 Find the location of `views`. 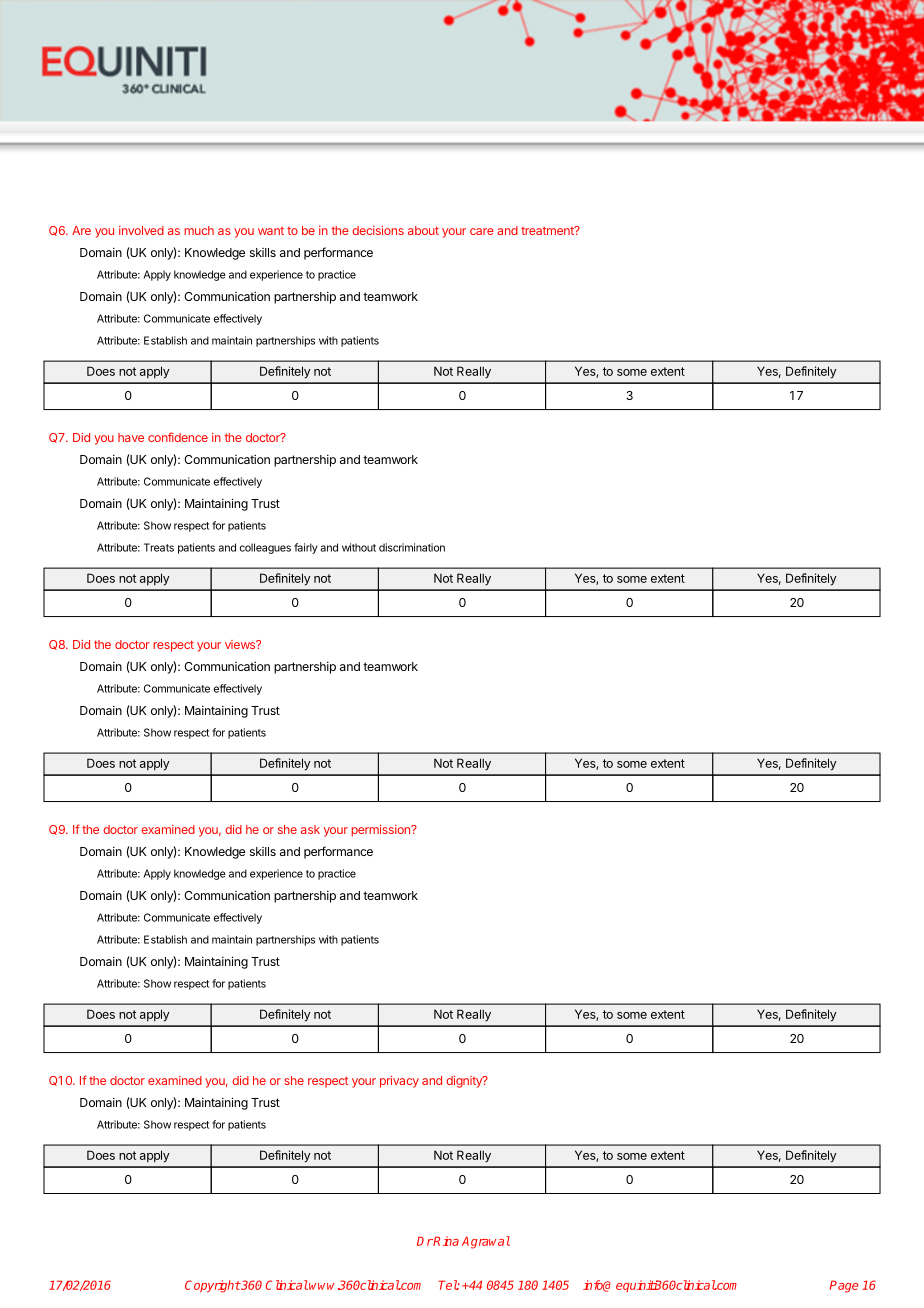

views is located at coordinates (241, 644).
